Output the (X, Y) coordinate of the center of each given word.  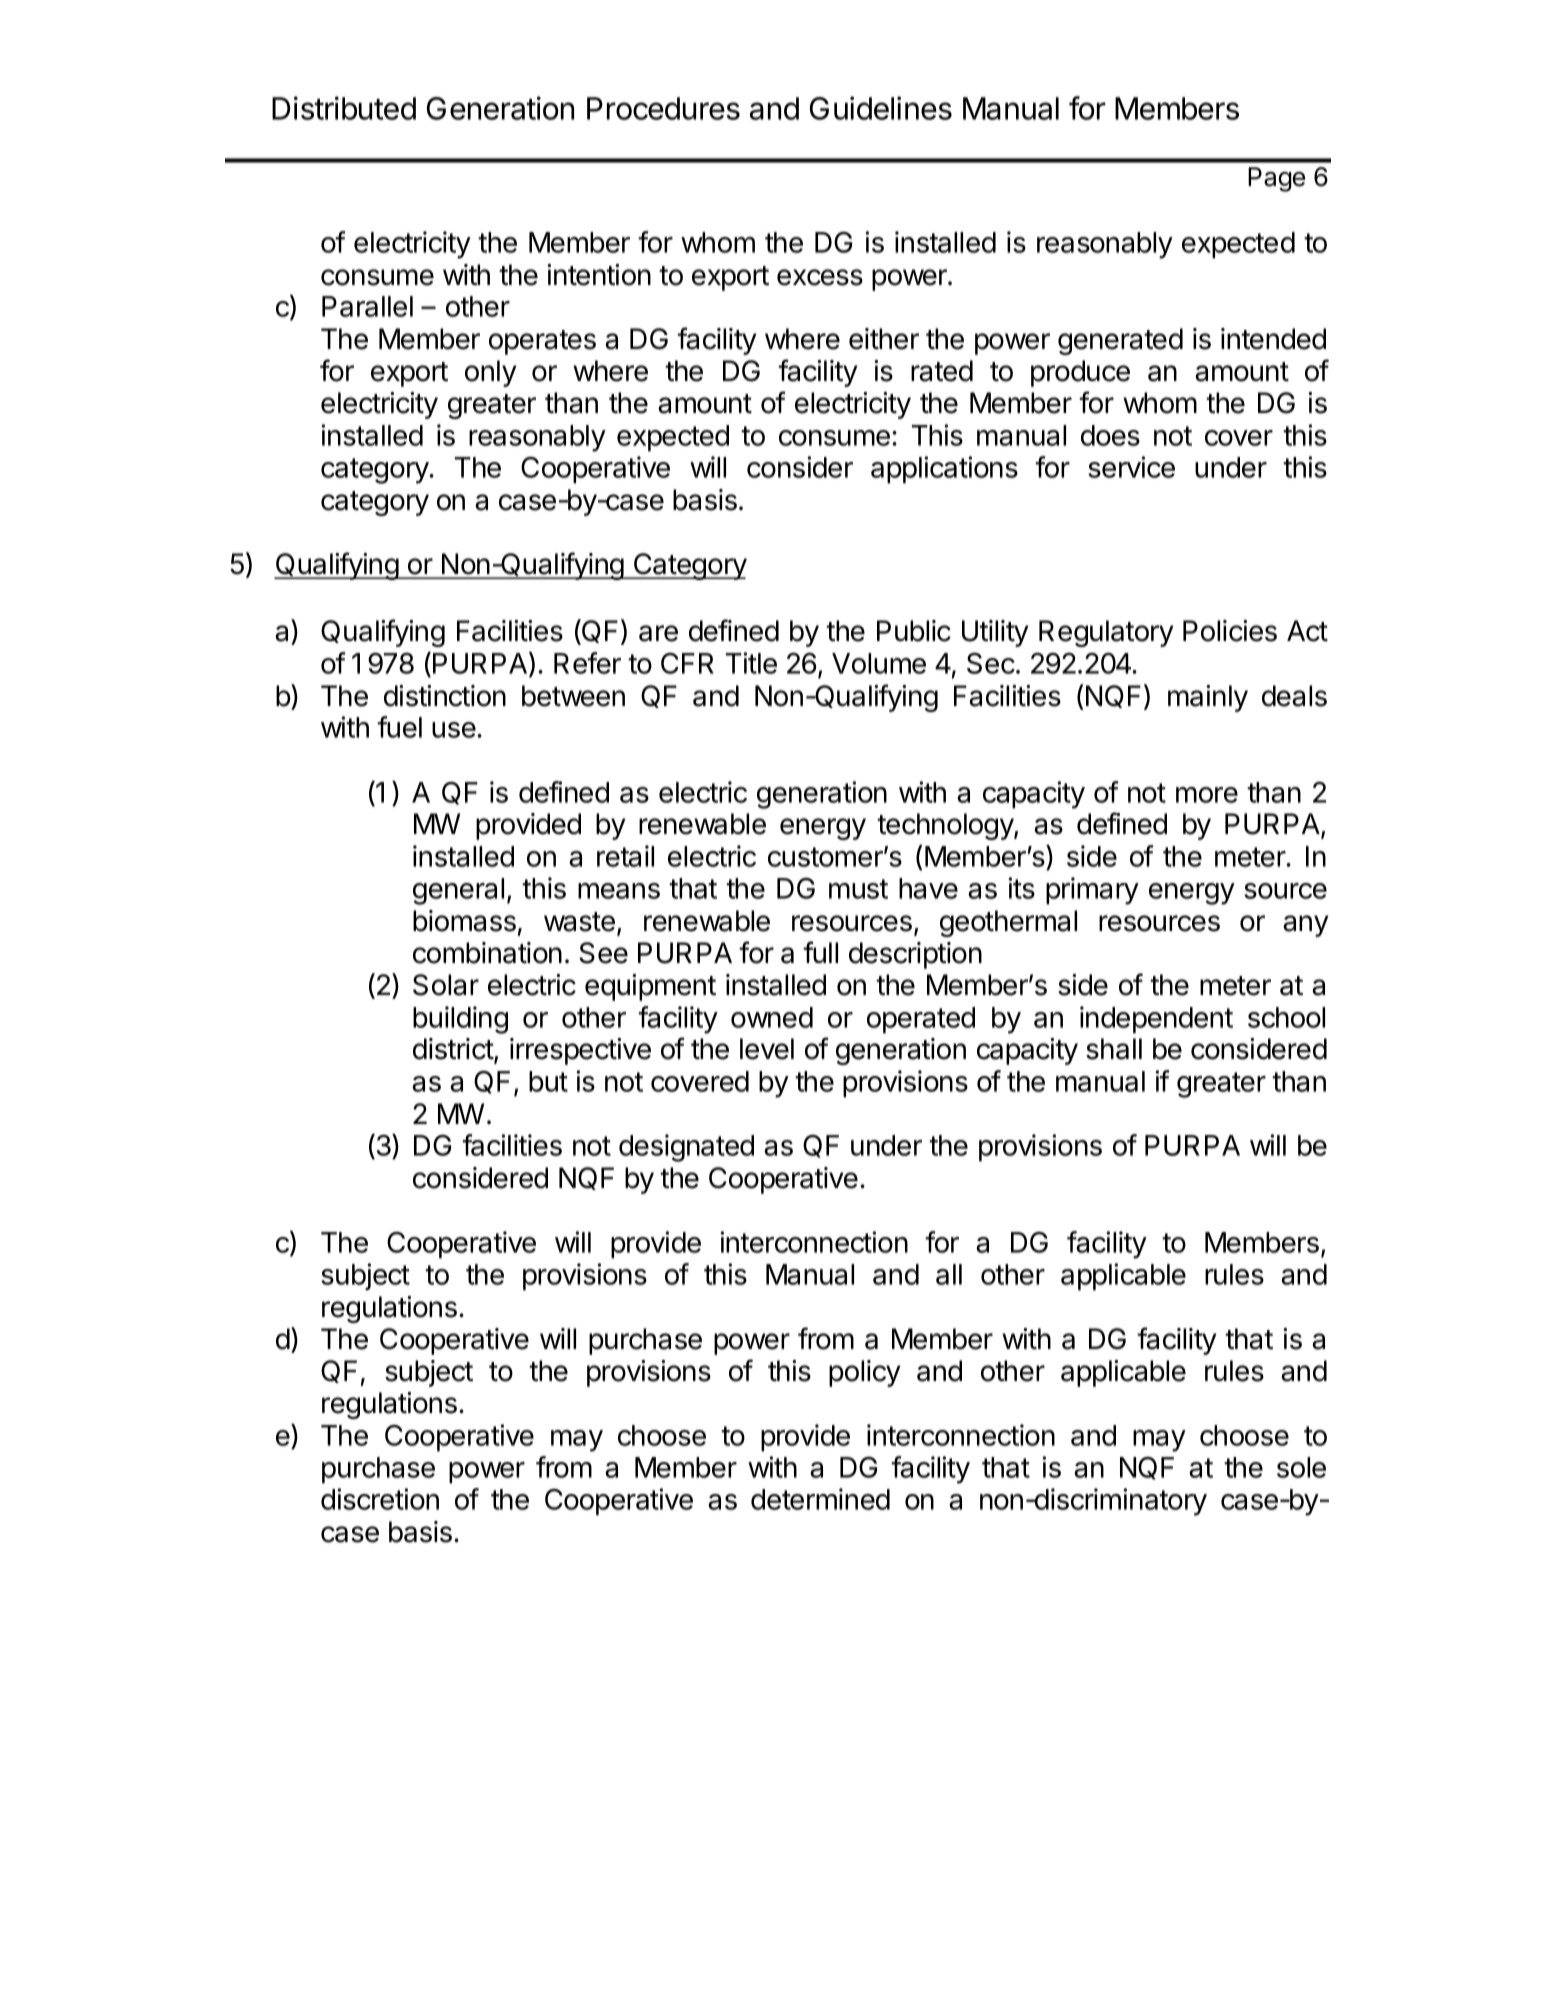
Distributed (344, 108)
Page (1276, 179)
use (455, 730)
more (1207, 795)
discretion (380, 1499)
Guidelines (881, 108)
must (858, 889)
